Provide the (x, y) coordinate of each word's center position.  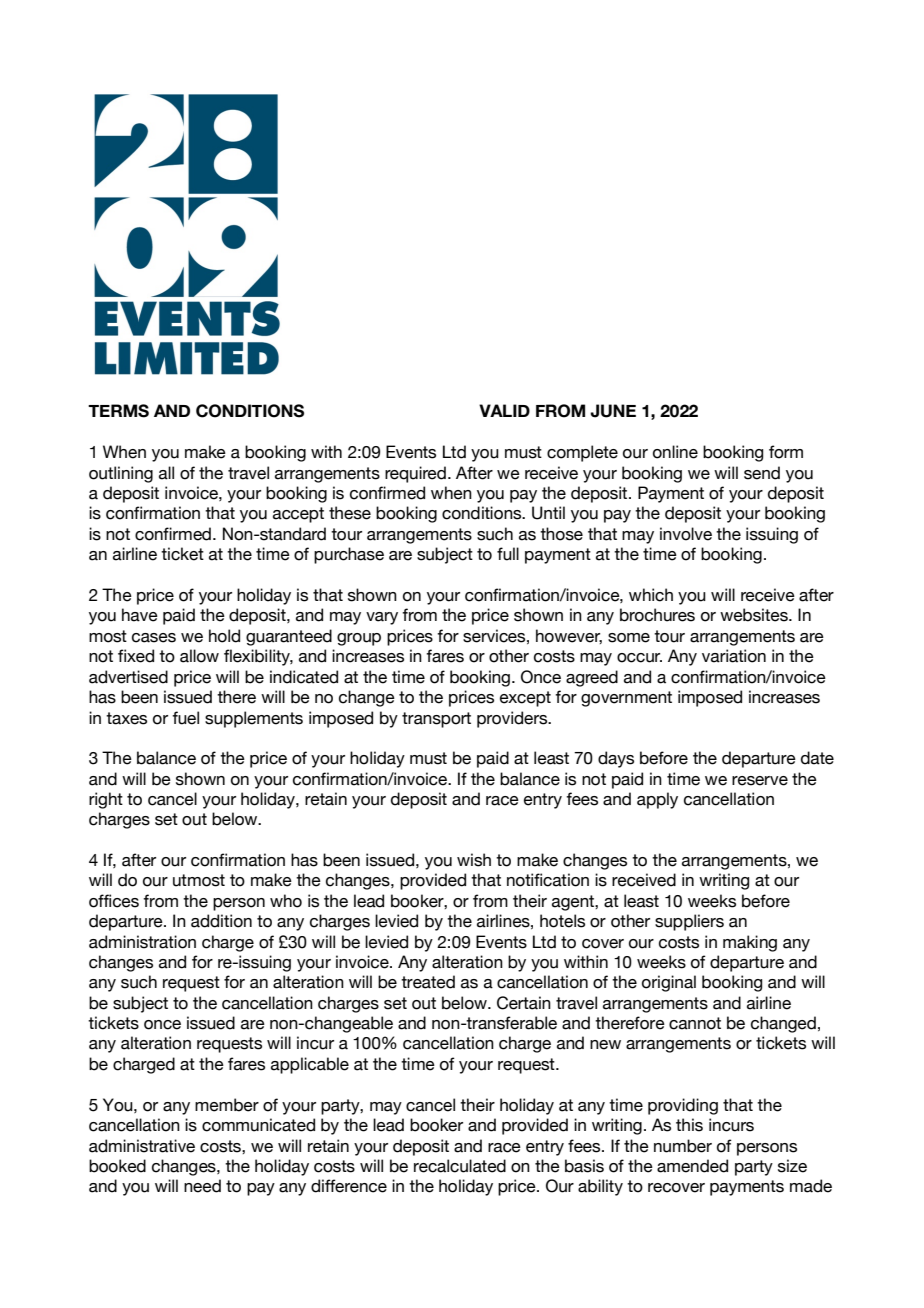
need (202, 1186)
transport (436, 720)
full (508, 554)
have (140, 615)
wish (474, 860)
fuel (185, 718)
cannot (695, 1023)
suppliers (689, 922)
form (786, 452)
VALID (504, 410)
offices (114, 901)
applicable (310, 1065)
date (817, 758)
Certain (524, 1003)
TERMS (118, 411)
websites (755, 615)
